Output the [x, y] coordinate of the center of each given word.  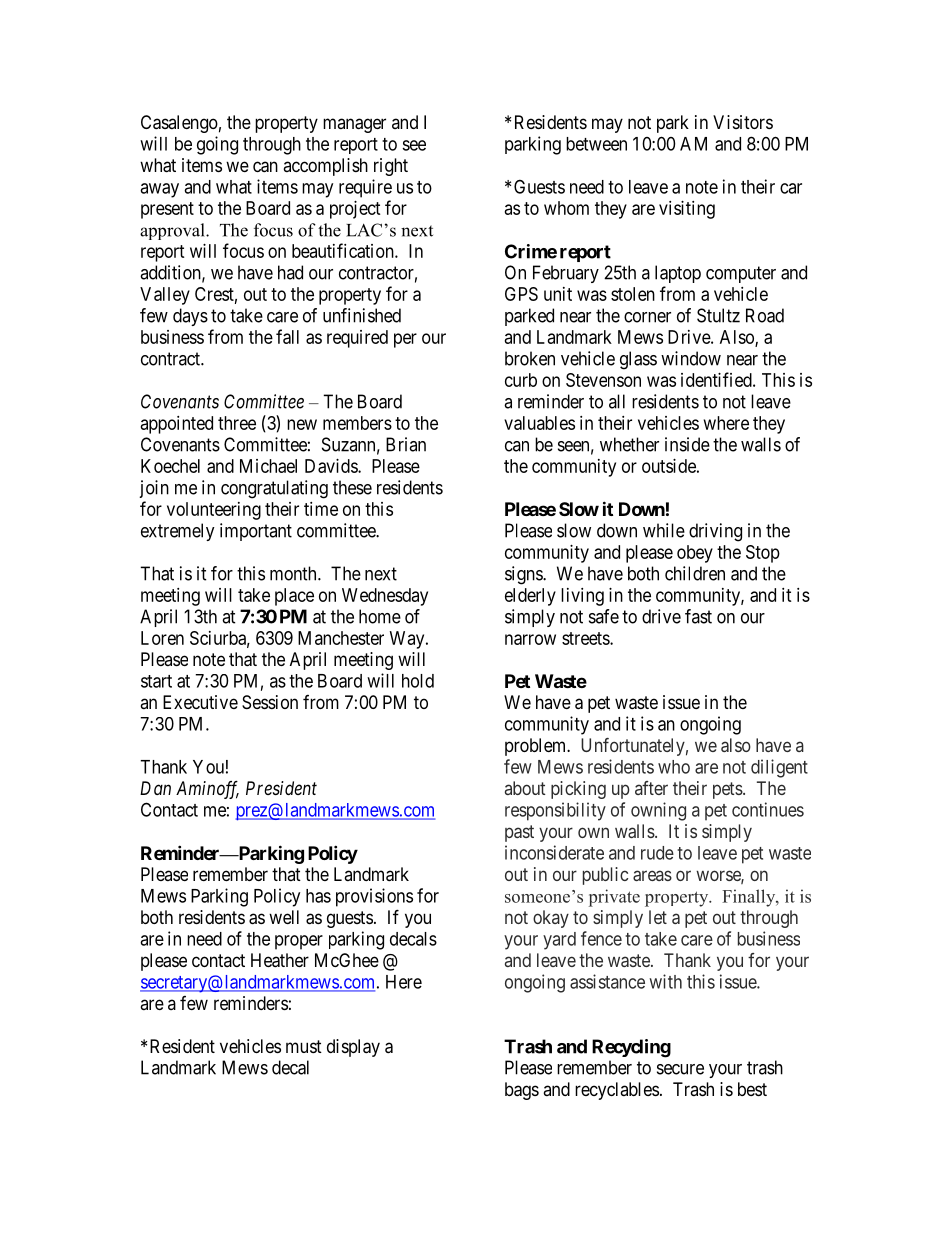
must [304, 1046]
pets [728, 790]
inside [687, 444]
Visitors [743, 122]
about [525, 788]
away [159, 190]
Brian [406, 444]
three [237, 423]
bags [522, 1091]
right [391, 167]
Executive [200, 702]
